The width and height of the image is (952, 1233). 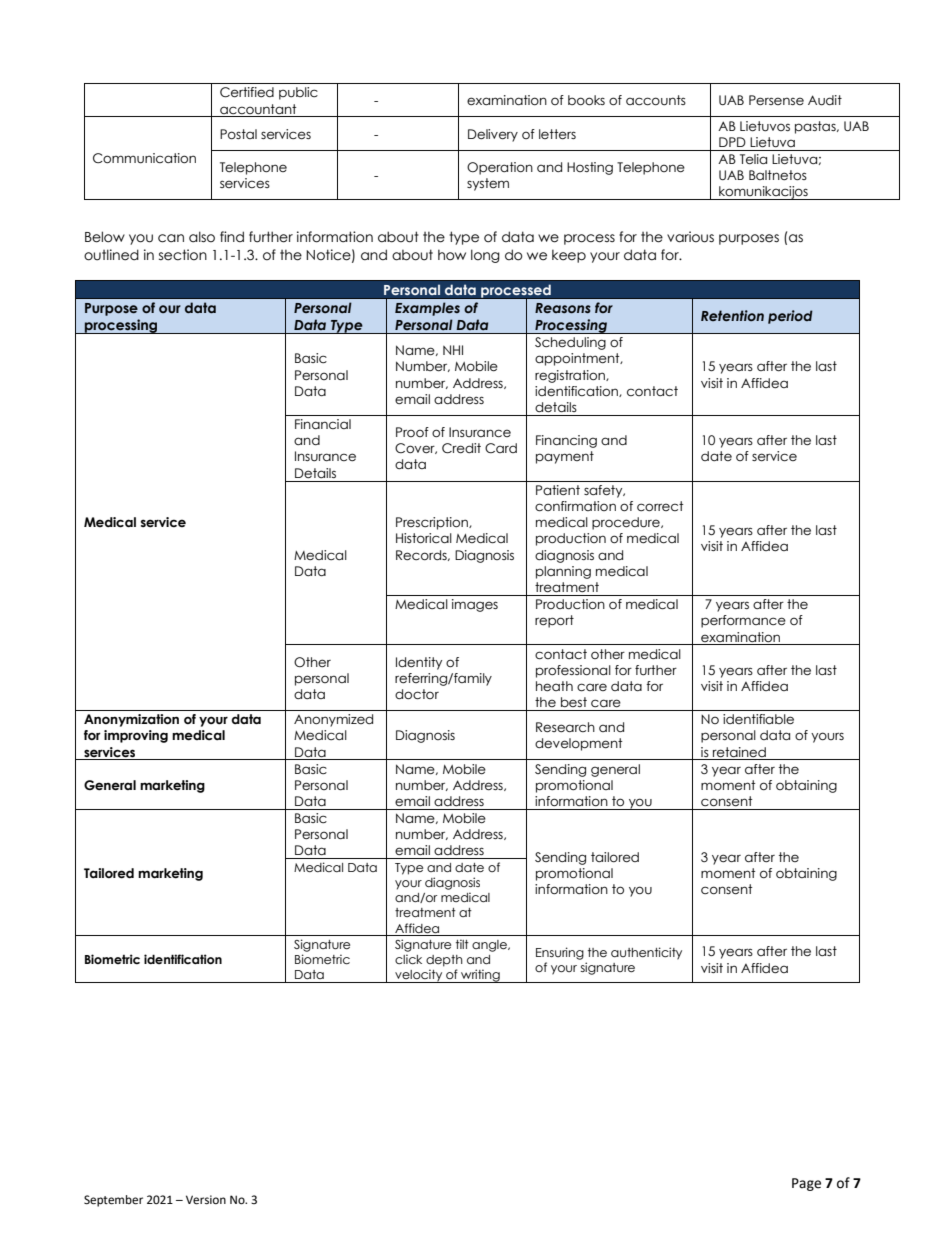 What do you see at coordinates (136, 736) in the image?
I see `improving` at bounding box center [136, 736].
